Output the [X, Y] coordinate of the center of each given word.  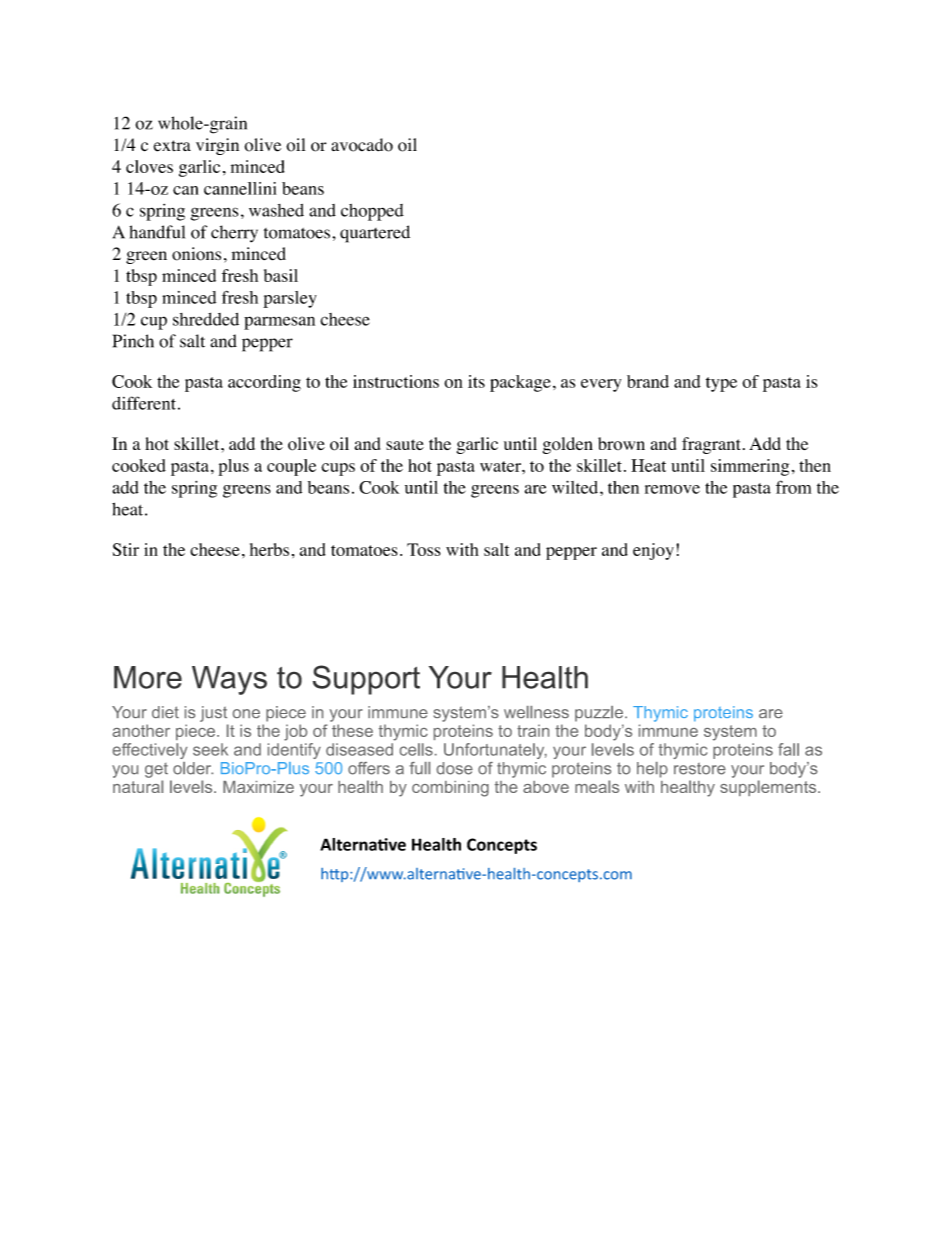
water [501, 466]
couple [291, 467]
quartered [375, 234]
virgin [217, 146]
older [193, 768]
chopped [372, 212]
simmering [750, 467]
